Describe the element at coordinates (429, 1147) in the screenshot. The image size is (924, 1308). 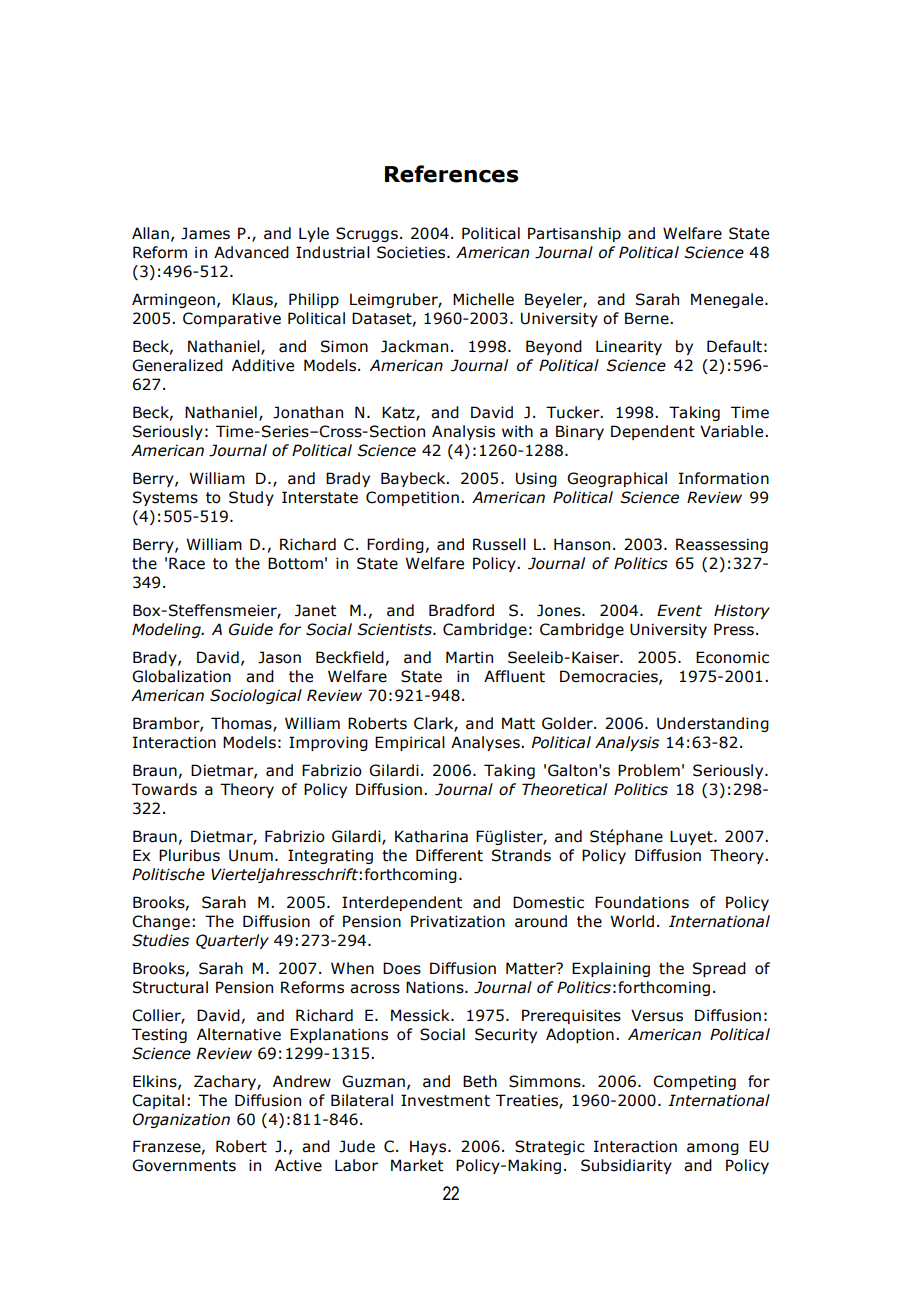
I see `Hays` at that location.
